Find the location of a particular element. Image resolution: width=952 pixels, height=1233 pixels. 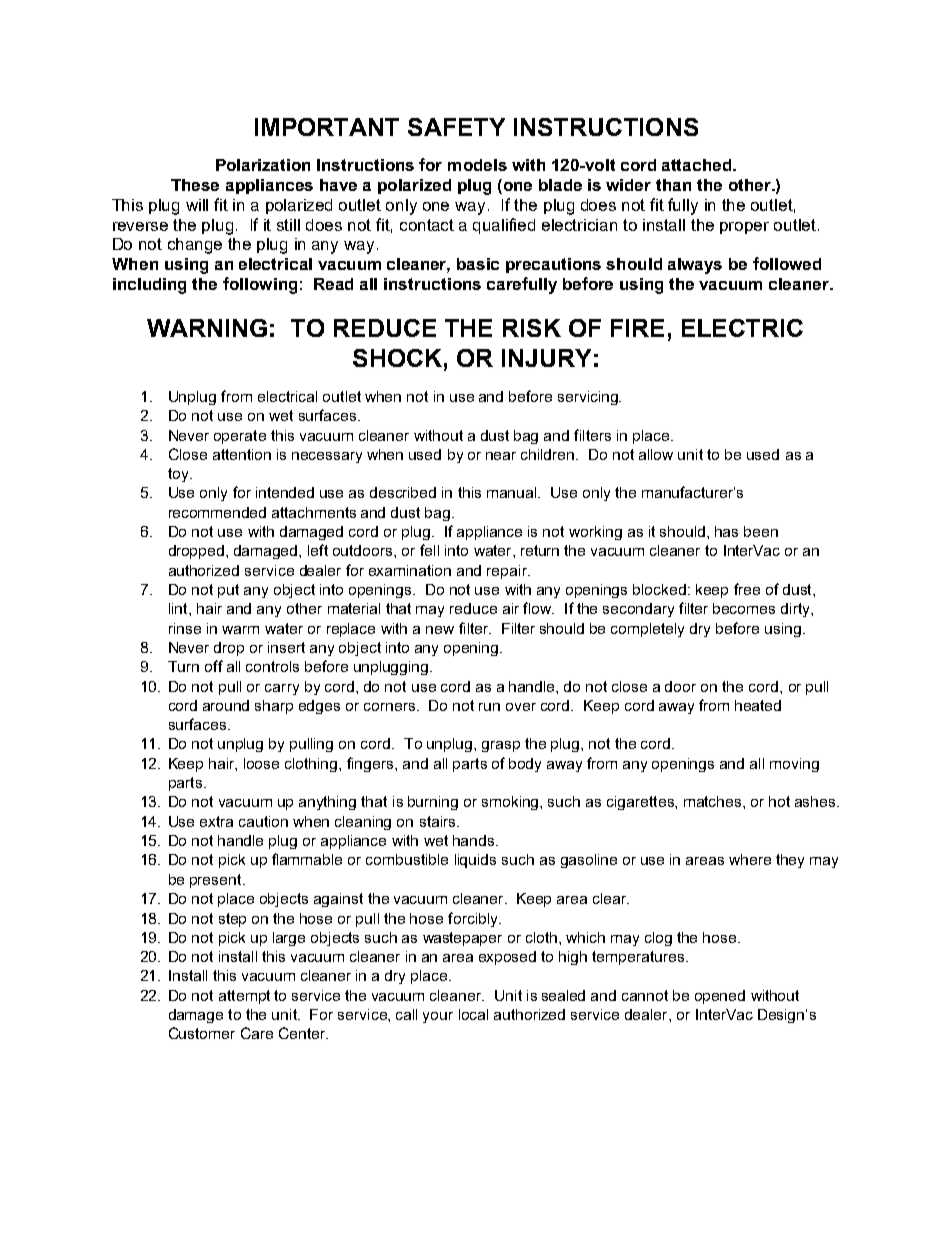

models is located at coordinates (477, 165).
